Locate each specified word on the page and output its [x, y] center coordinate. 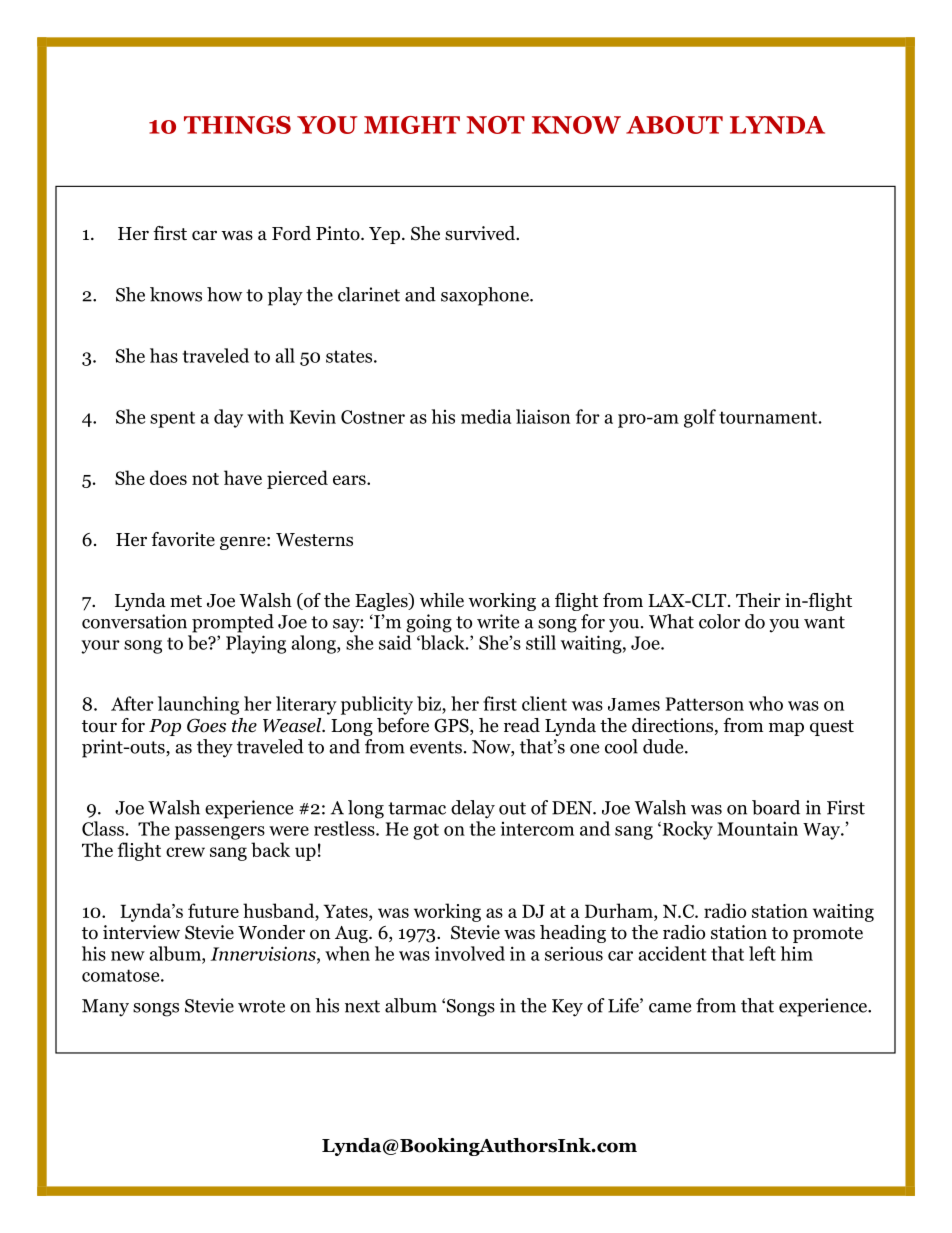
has [164, 355]
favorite [183, 539]
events [436, 747]
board [776, 807]
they [215, 748]
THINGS [237, 125]
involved [470, 953]
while [442, 600]
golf [700, 418]
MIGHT [412, 125]
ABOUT [674, 125]
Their [758, 600]
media [486, 416]
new [128, 956]
